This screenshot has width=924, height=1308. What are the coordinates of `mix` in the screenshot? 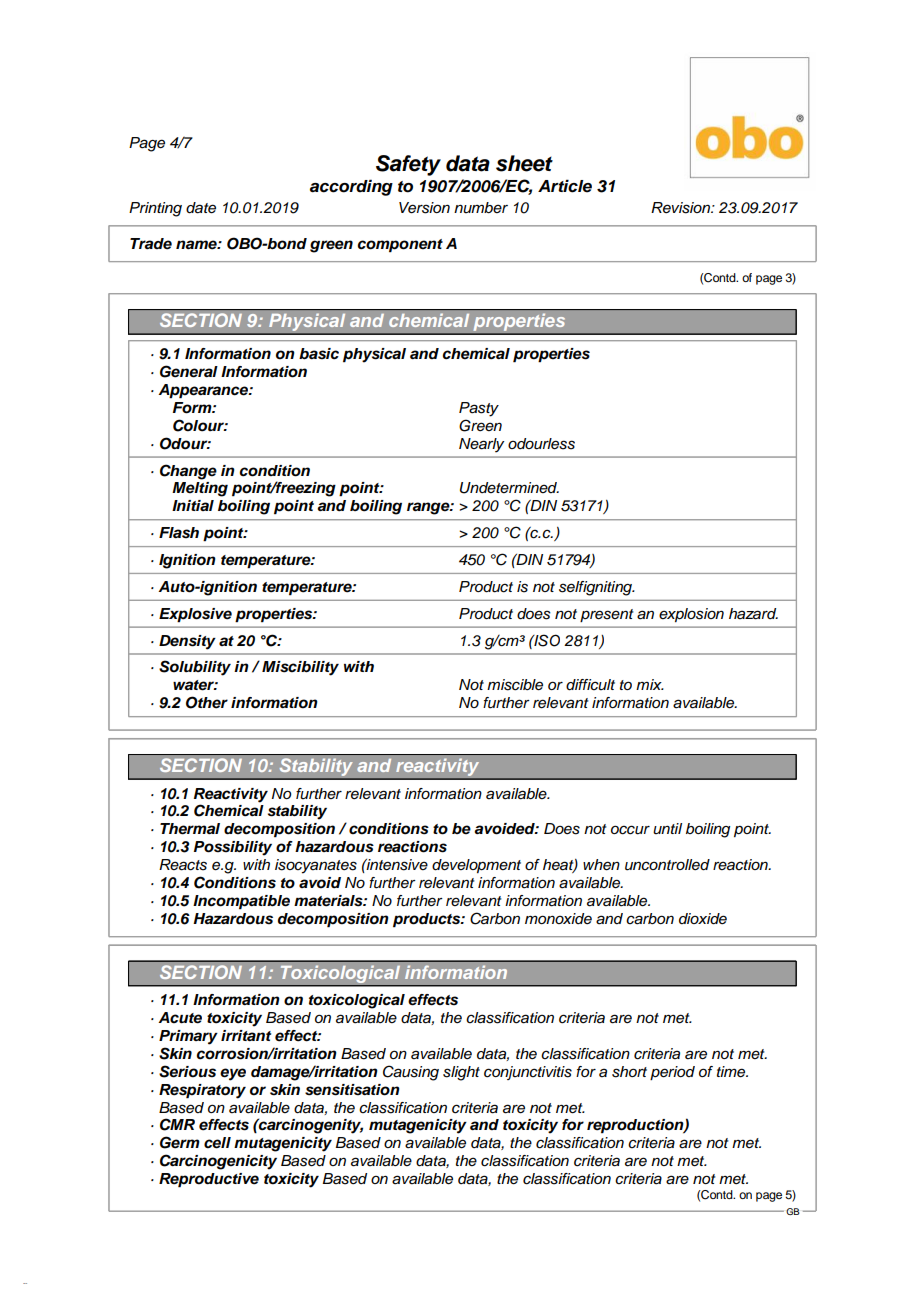 It's located at (650, 684).
